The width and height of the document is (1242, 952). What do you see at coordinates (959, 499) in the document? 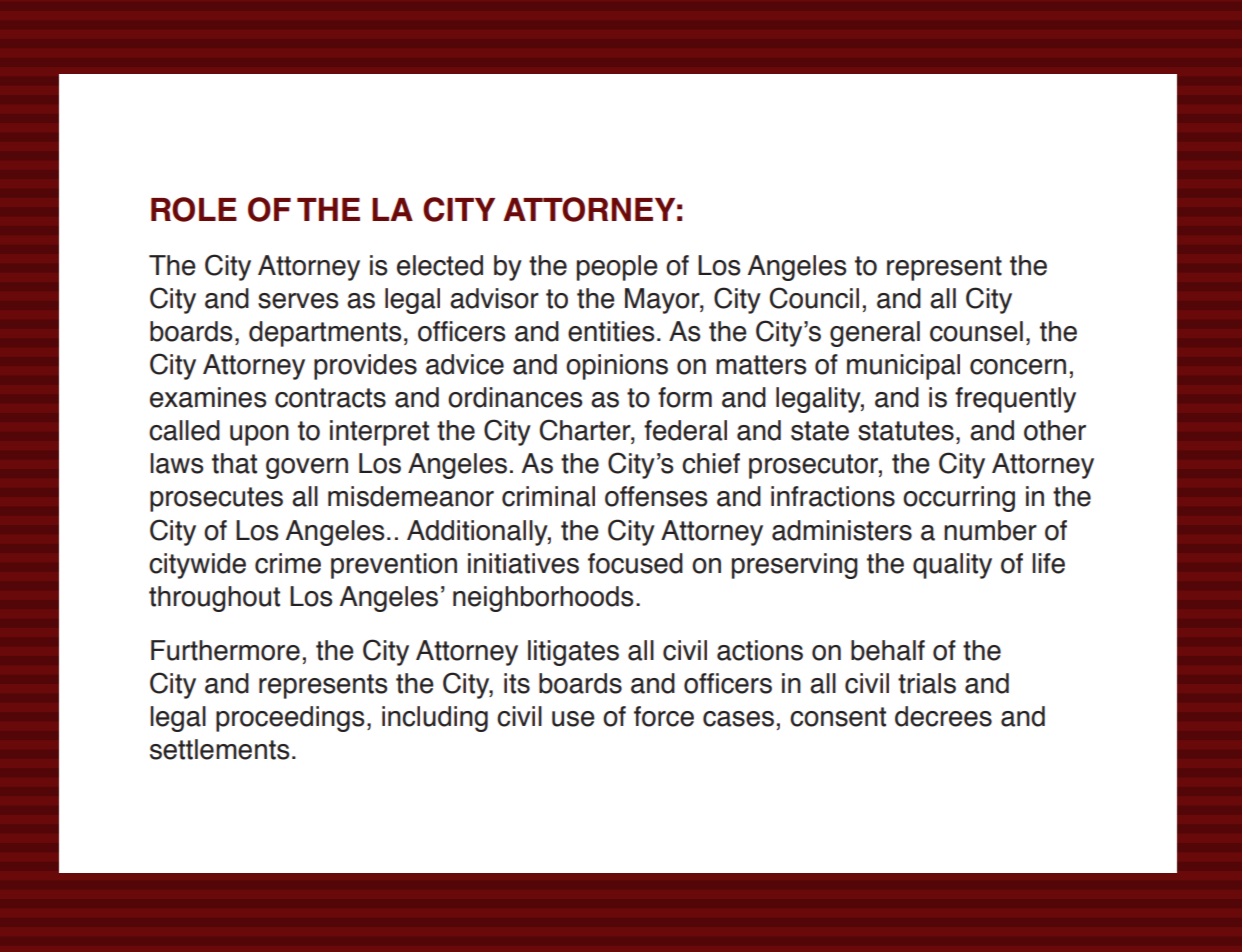
I see `occurring` at bounding box center [959, 499].
